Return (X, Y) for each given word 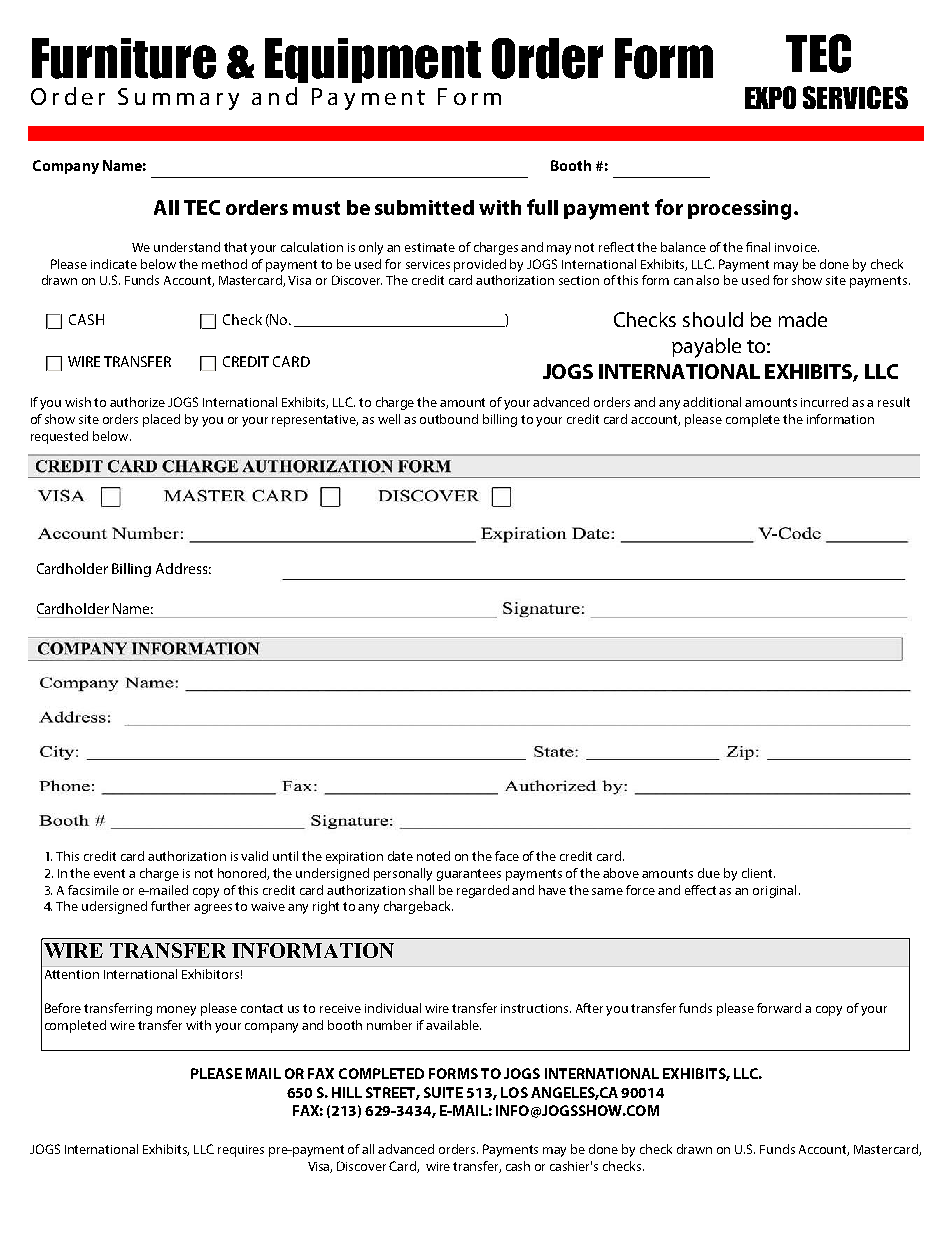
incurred (824, 402)
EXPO (770, 97)
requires (241, 1151)
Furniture (124, 58)
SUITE (443, 1092)
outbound (449, 419)
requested (59, 437)
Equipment (373, 60)
